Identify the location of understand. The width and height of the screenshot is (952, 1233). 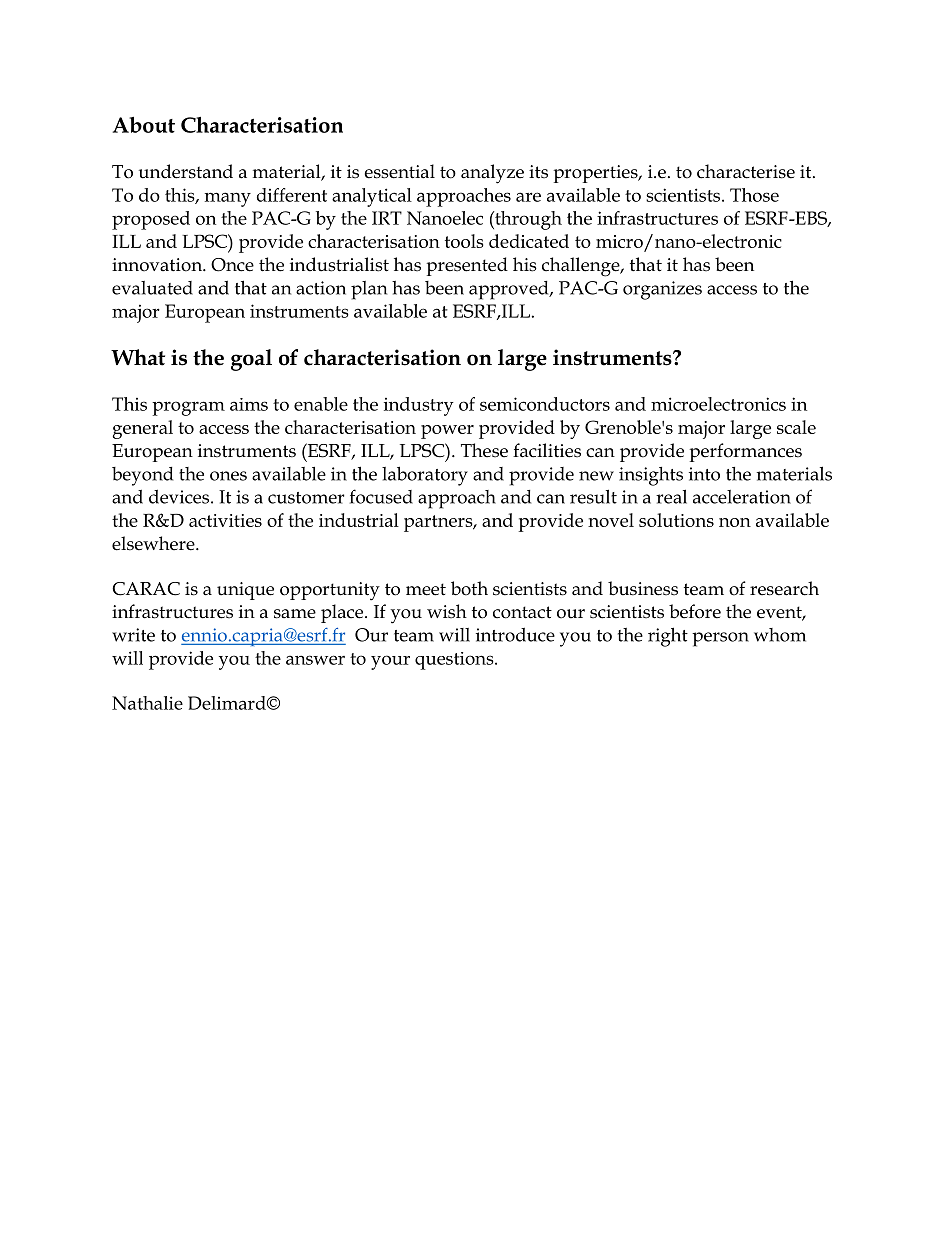
(186, 171).
